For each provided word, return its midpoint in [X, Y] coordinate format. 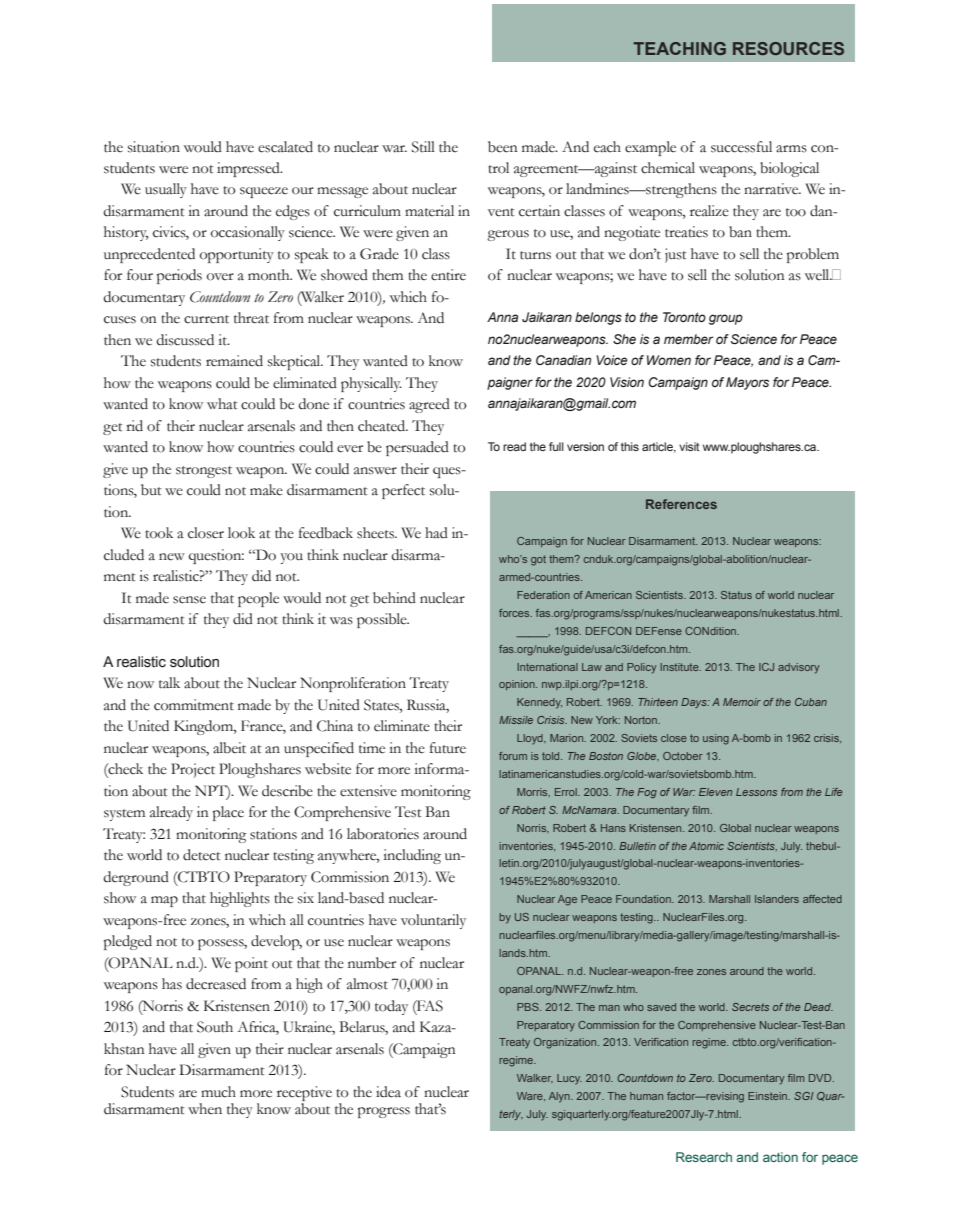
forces [515, 613]
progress [384, 1112]
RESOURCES [788, 48]
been [503, 147]
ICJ [766, 667]
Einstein [768, 1096]
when [205, 1109]
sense [189, 600]
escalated [285, 147]
